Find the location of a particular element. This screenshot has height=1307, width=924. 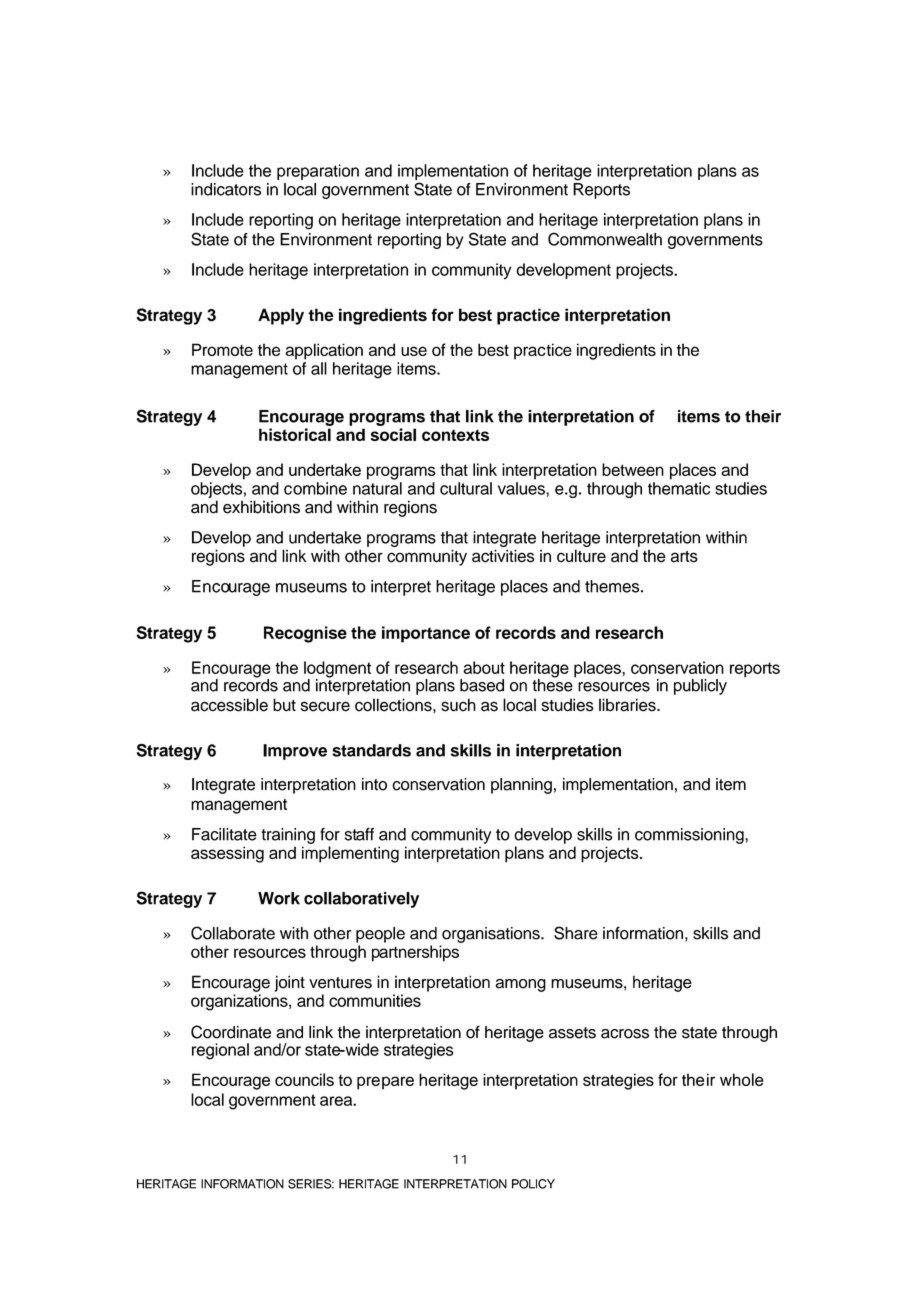

cultural is located at coordinates (466, 488).
